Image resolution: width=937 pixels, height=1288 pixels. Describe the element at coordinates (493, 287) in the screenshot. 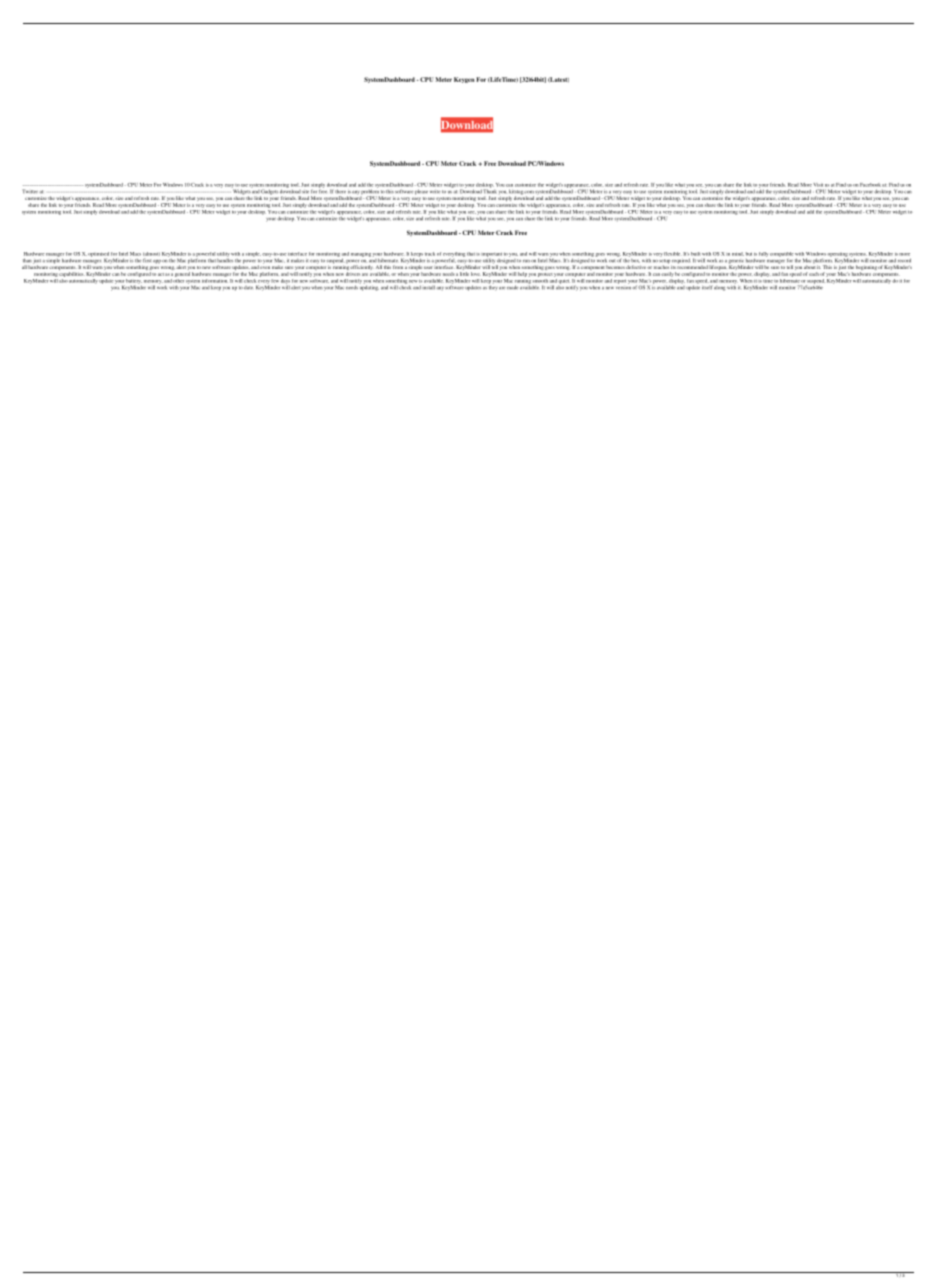

I see `they` at that location.
